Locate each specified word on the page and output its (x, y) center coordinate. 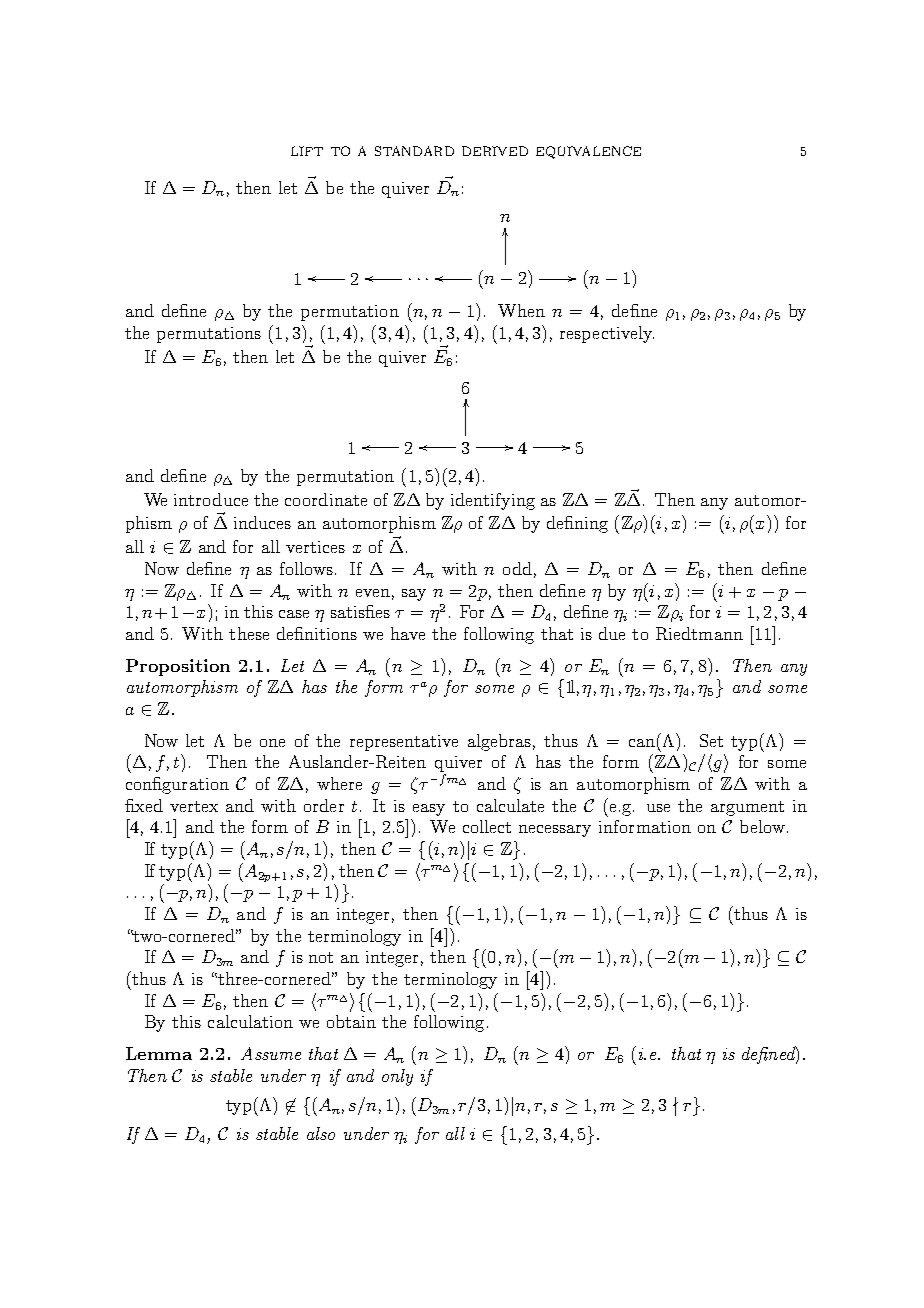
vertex (194, 806)
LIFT (307, 151)
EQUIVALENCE (588, 152)
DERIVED (495, 151)
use (658, 808)
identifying (493, 501)
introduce (211, 499)
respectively (607, 334)
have (408, 633)
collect (487, 826)
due (612, 633)
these (249, 633)
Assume (271, 1053)
